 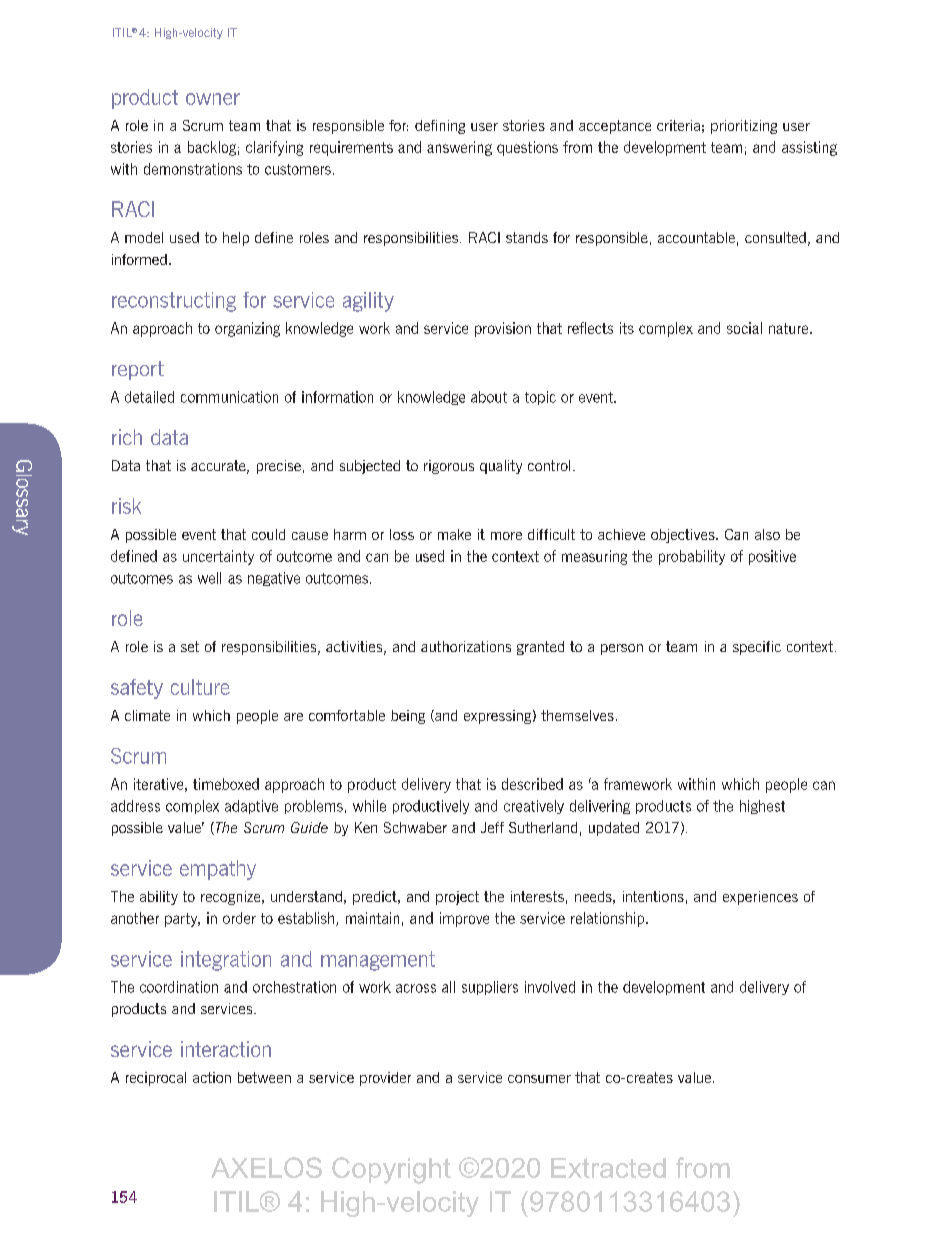 What do you see at coordinates (744, 127) in the screenshot?
I see `prioritizing` at bounding box center [744, 127].
